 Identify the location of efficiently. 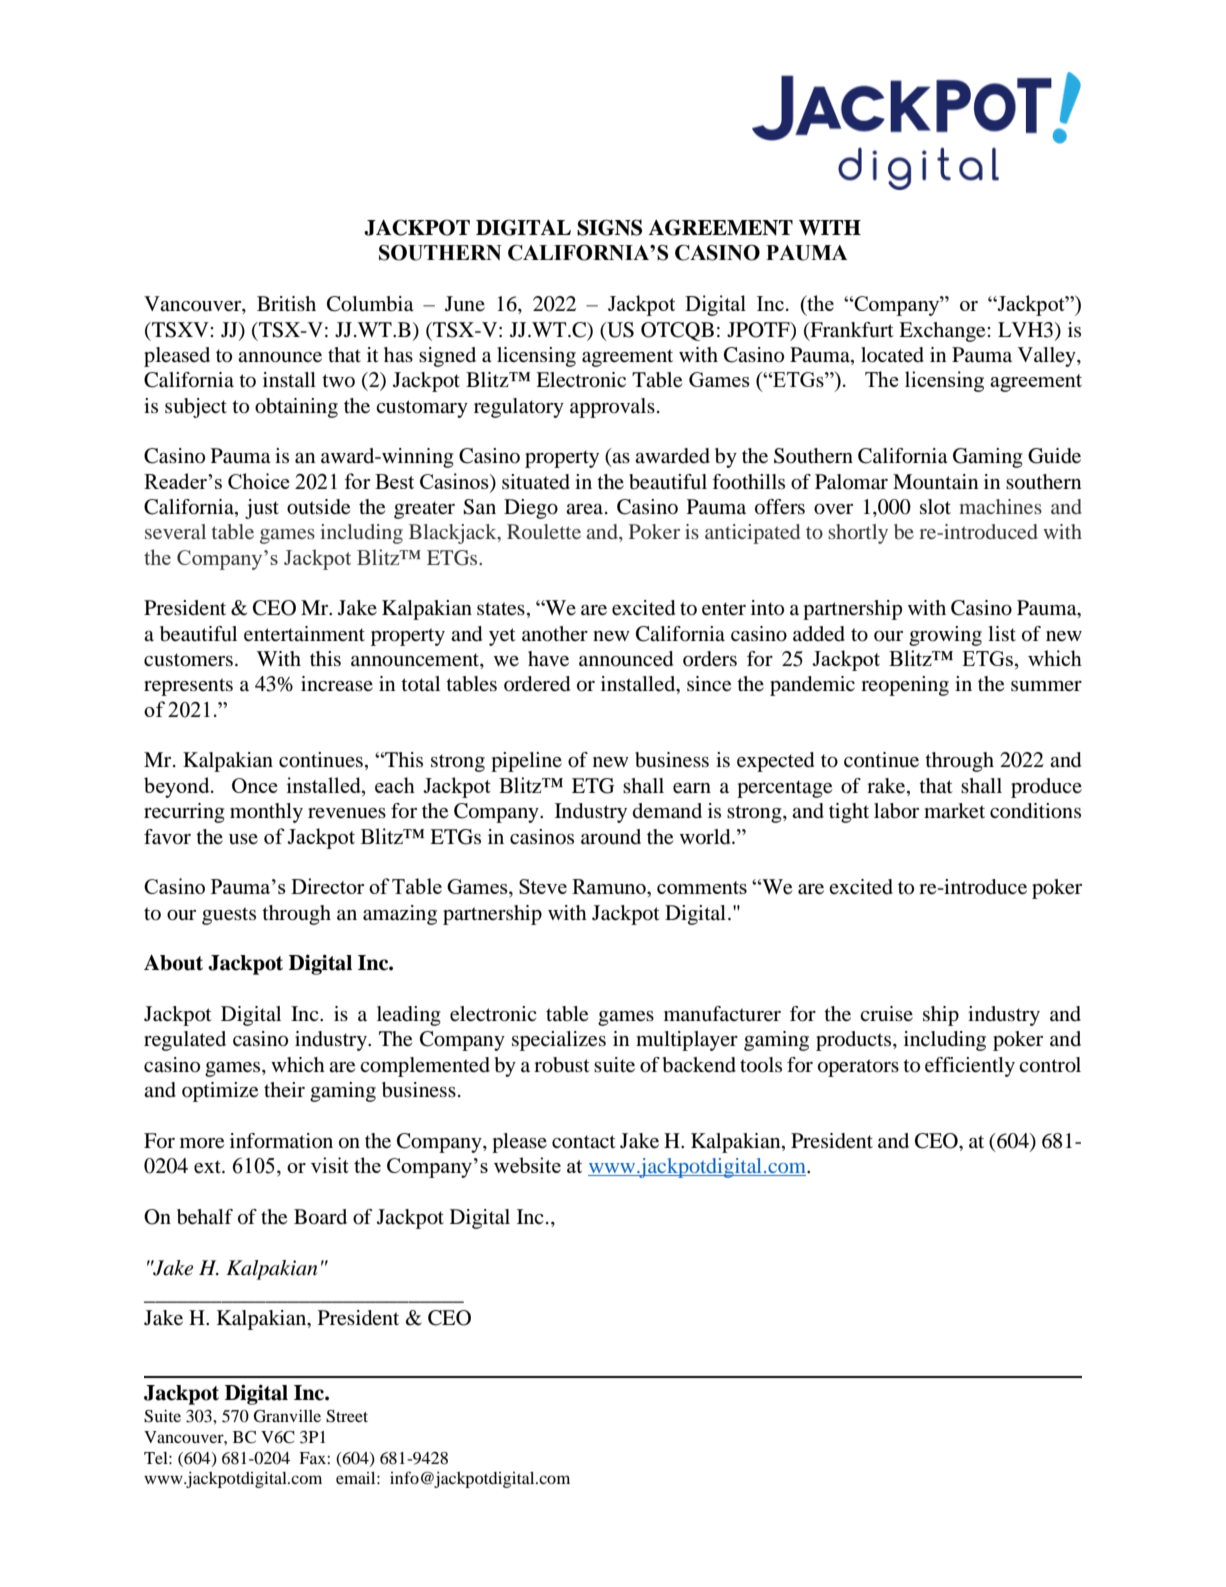
(970, 1067).
